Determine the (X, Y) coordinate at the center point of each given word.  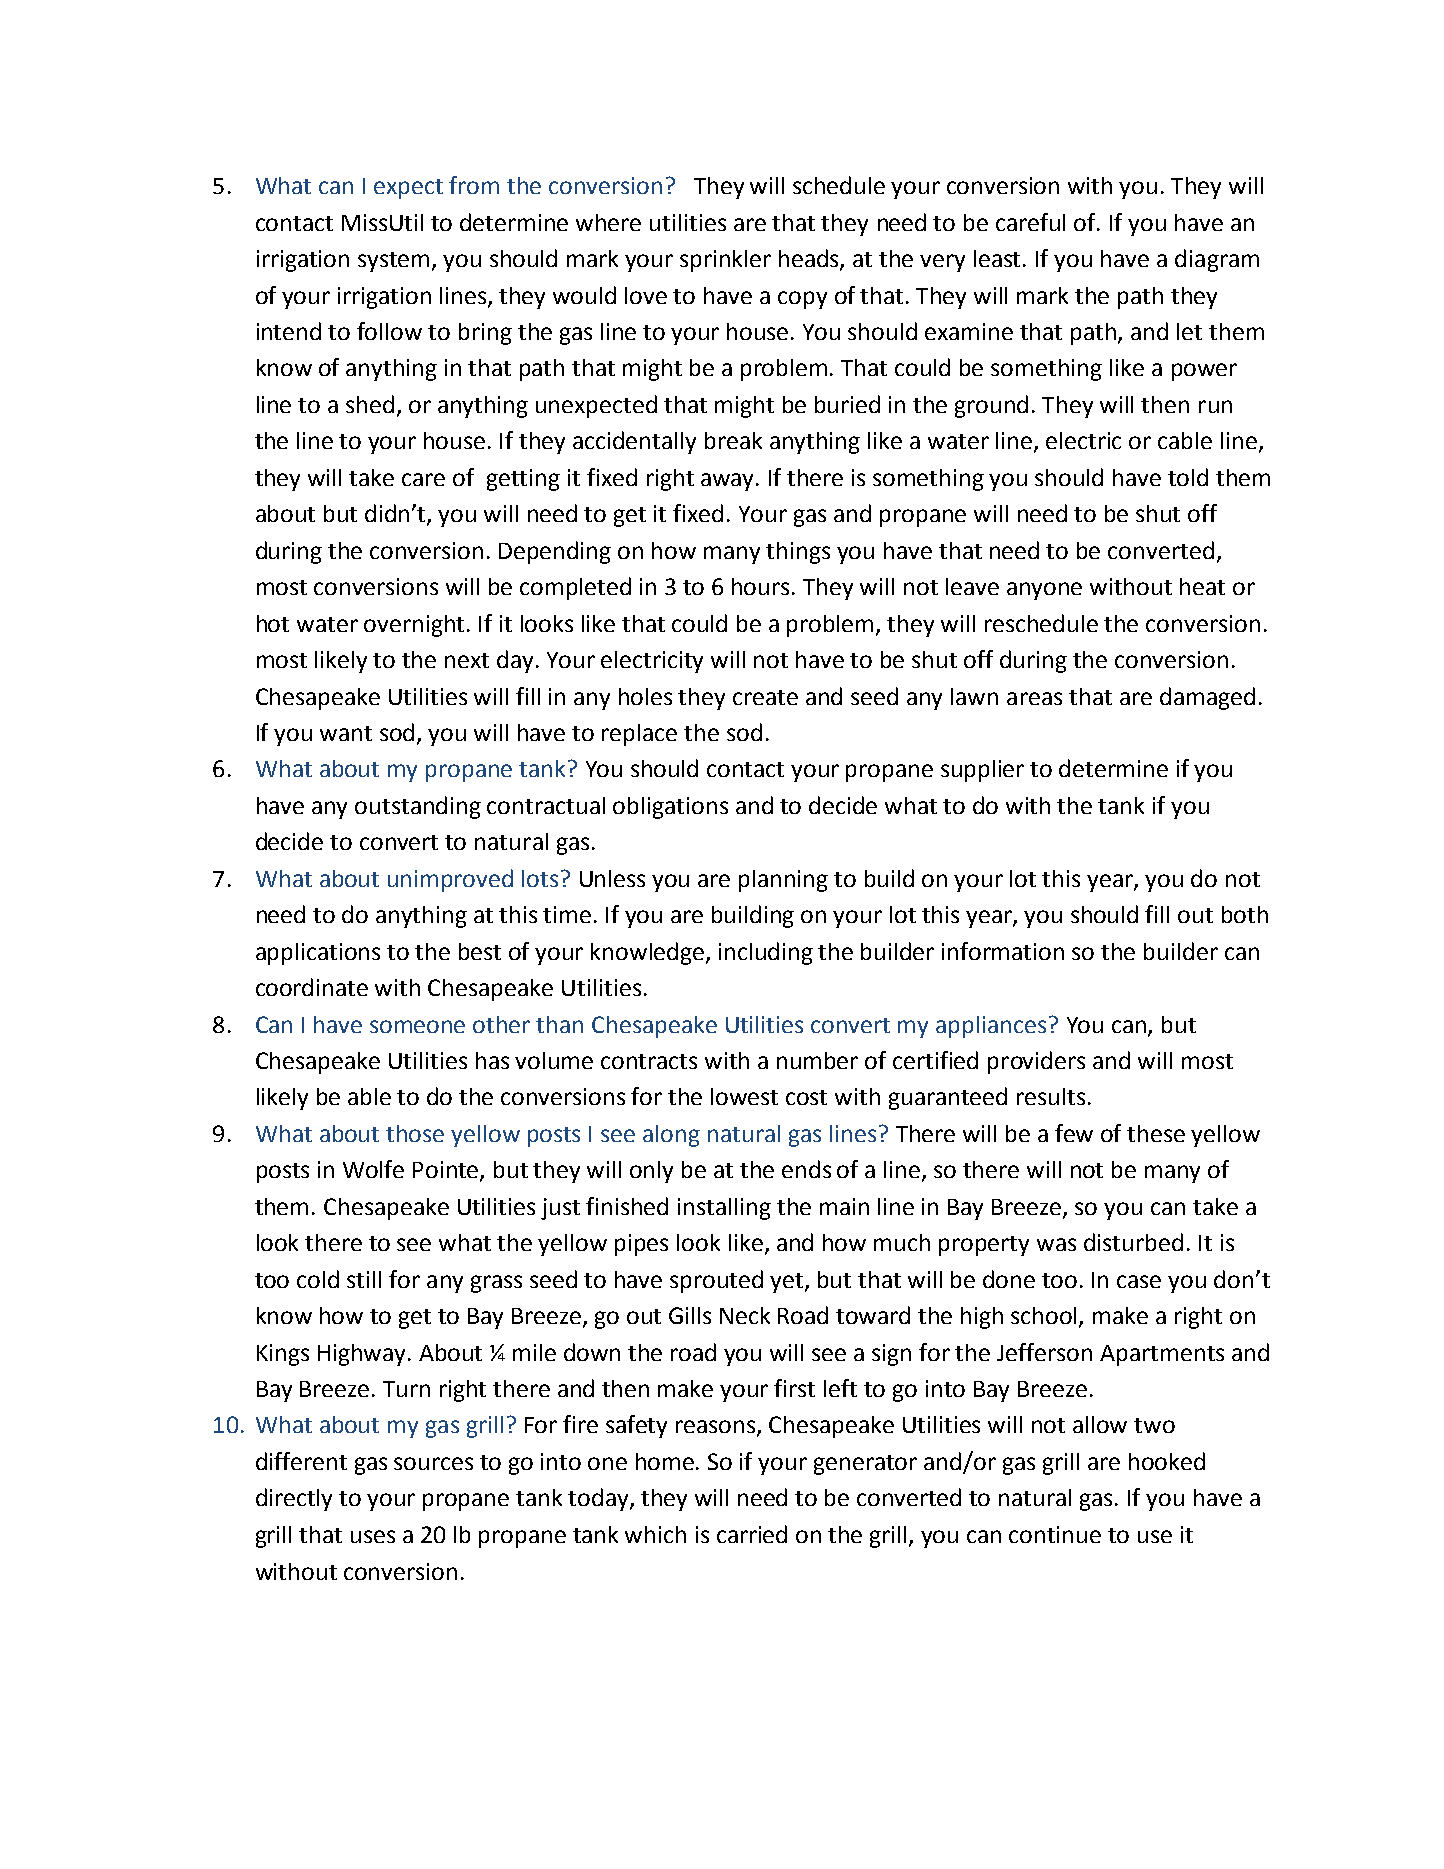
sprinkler (725, 261)
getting (523, 480)
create (765, 697)
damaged (1207, 698)
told (1188, 477)
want (346, 733)
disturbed (1133, 1242)
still (364, 1279)
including (766, 953)
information (1003, 951)
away (729, 482)
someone (417, 1026)
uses (373, 1536)
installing (724, 1209)
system (395, 262)
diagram (1217, 260)
